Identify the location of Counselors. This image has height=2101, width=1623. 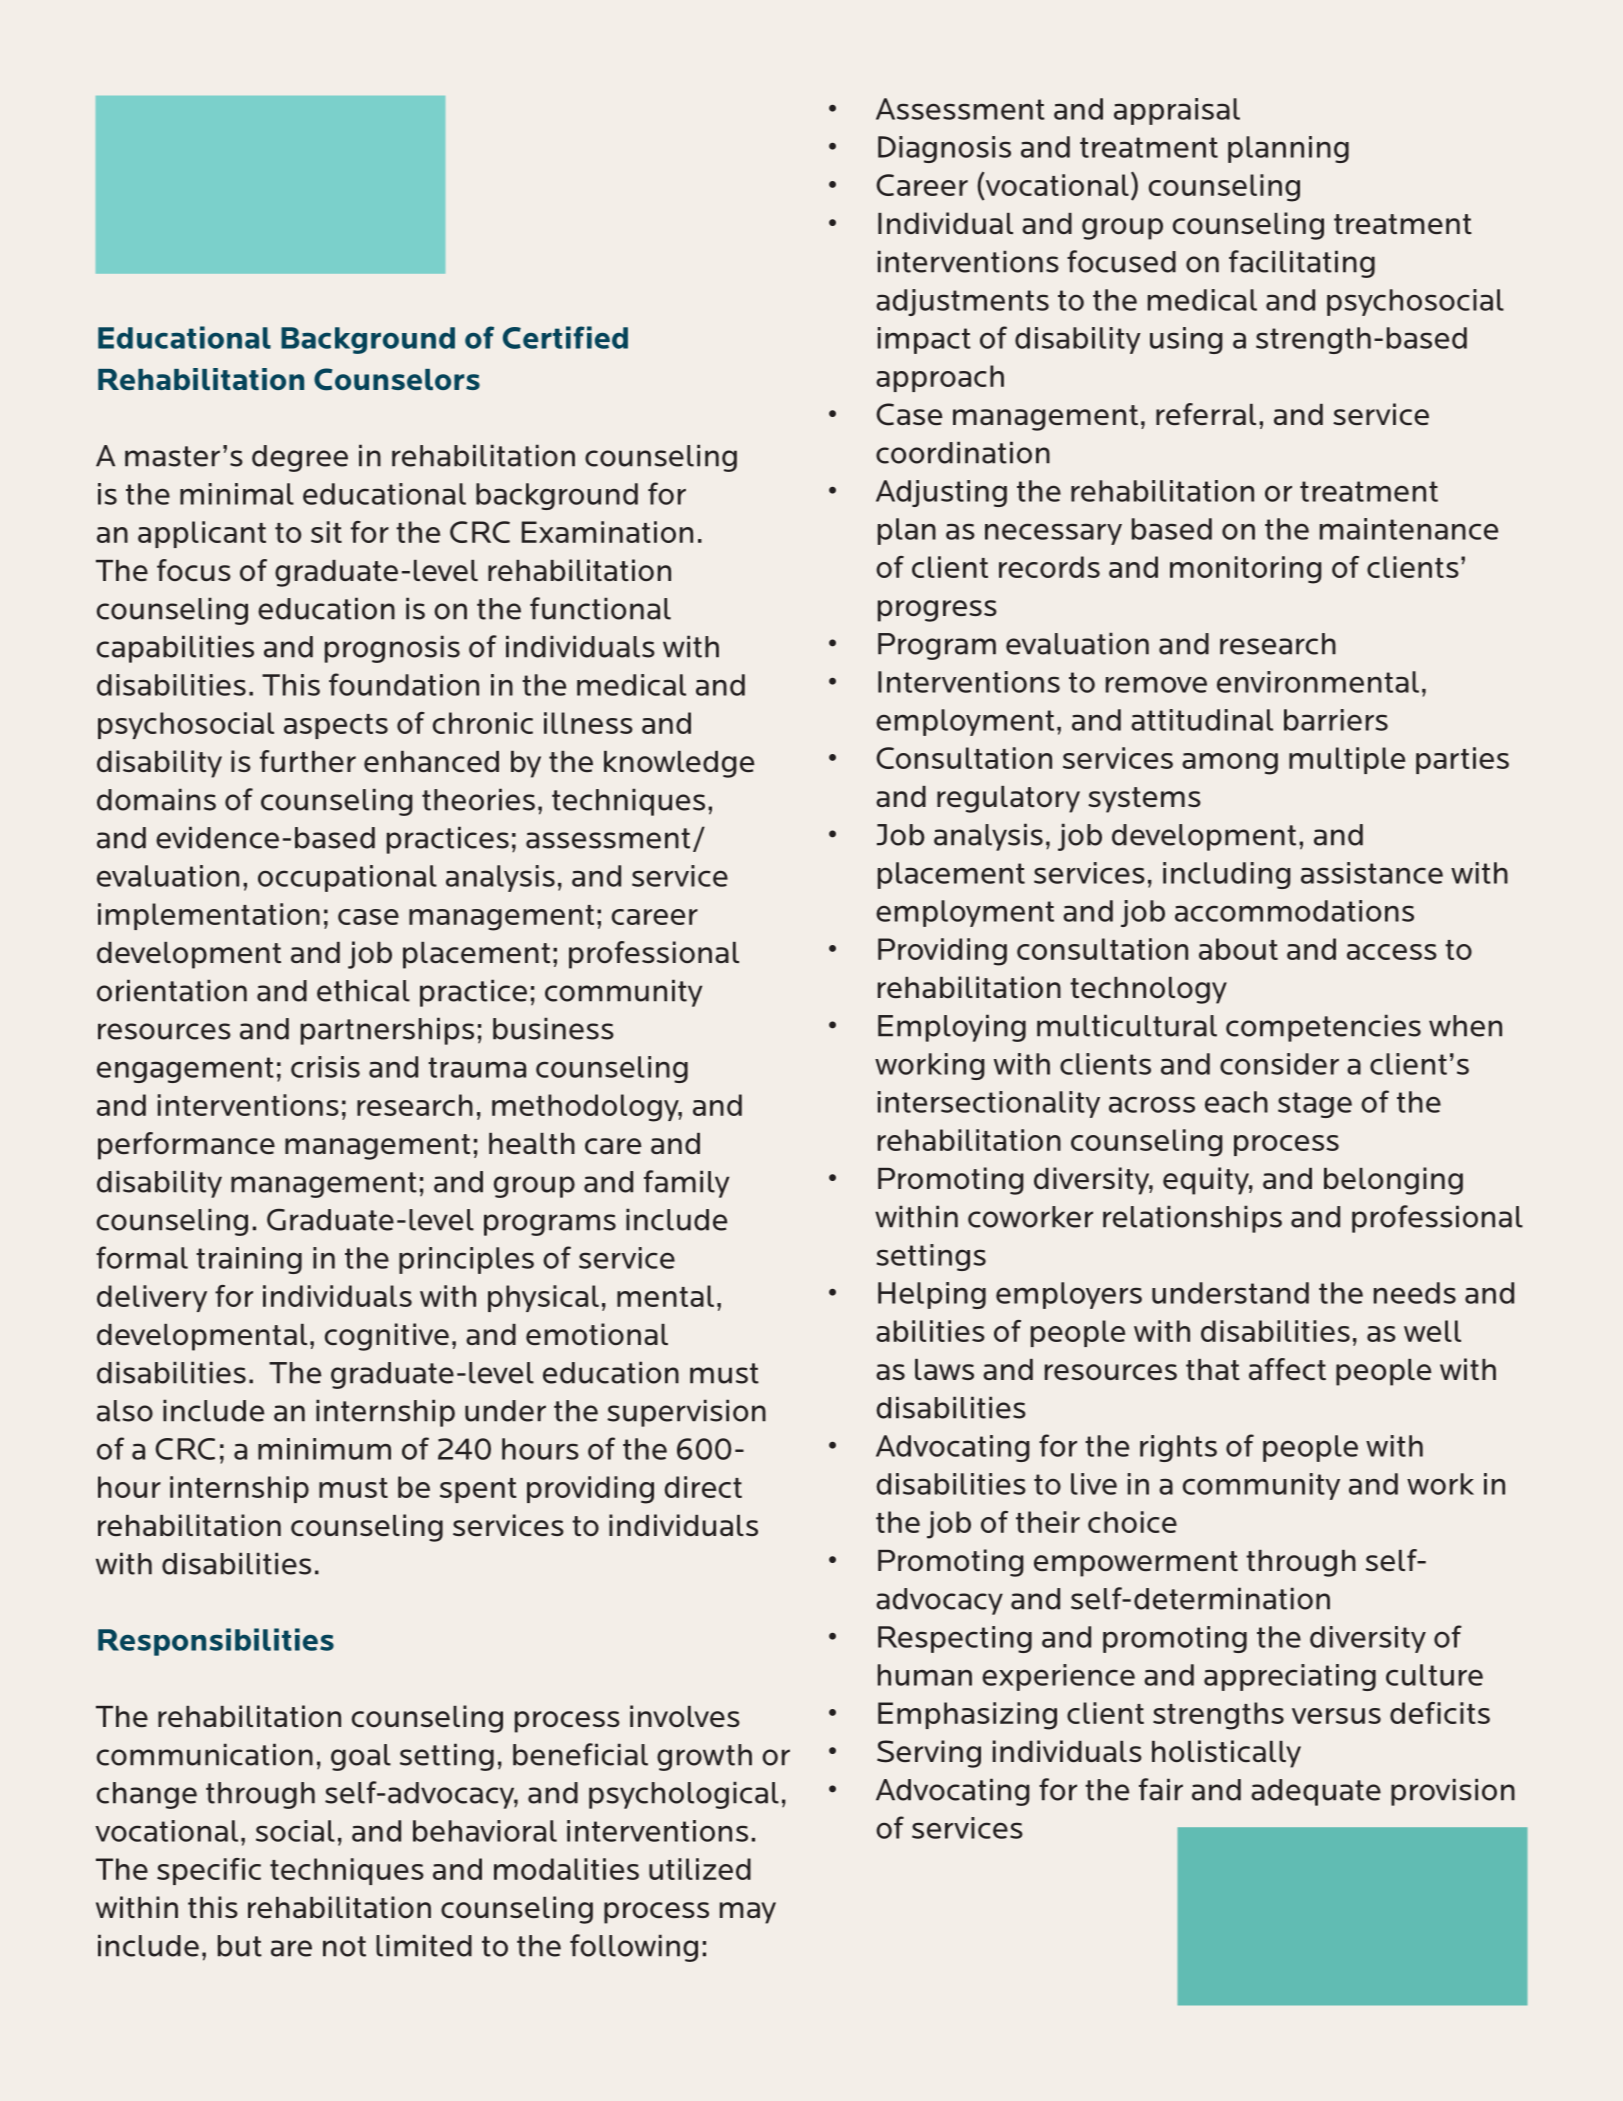
(397, 379).
